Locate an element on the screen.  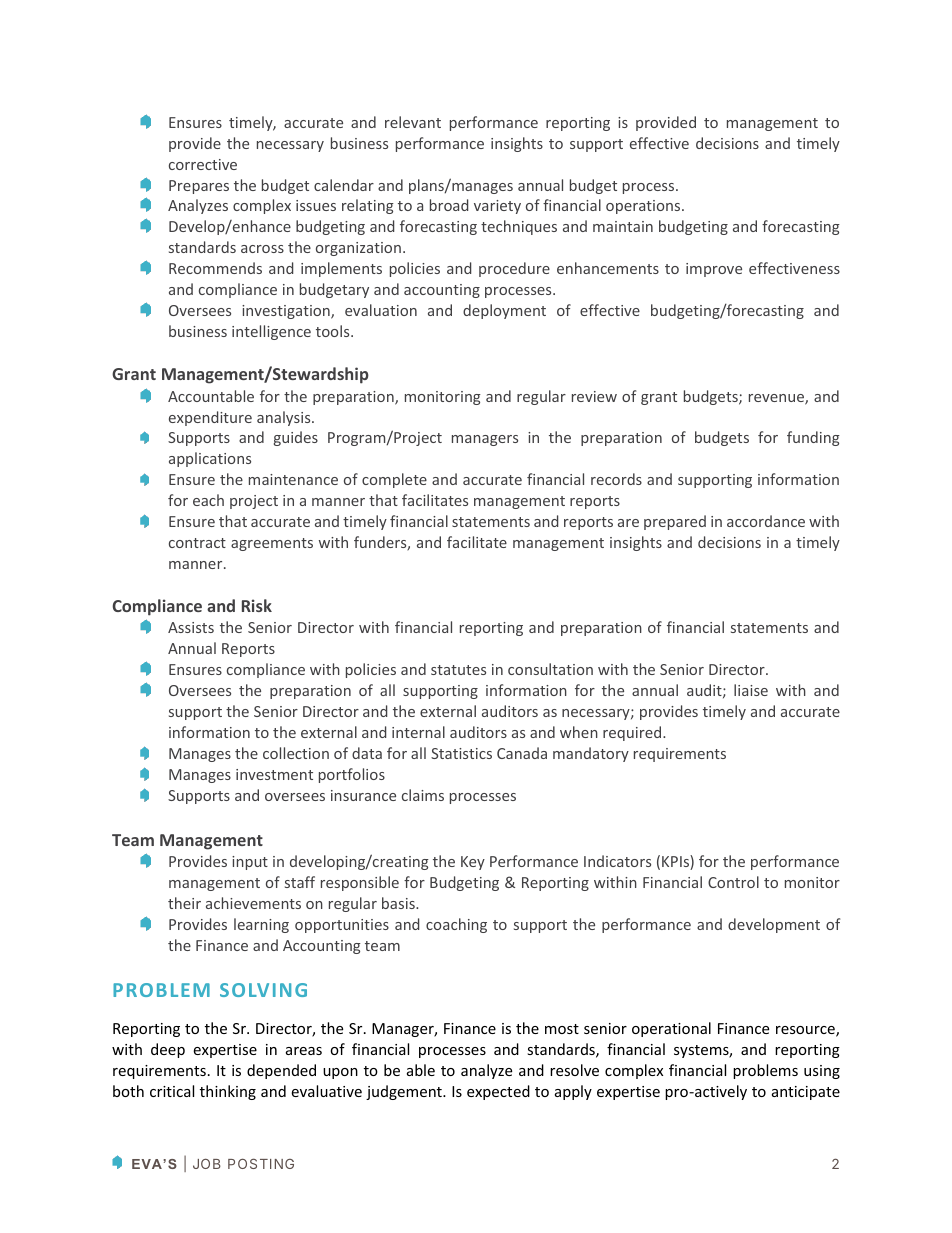
Assists is located at coordinates (191, 627).
